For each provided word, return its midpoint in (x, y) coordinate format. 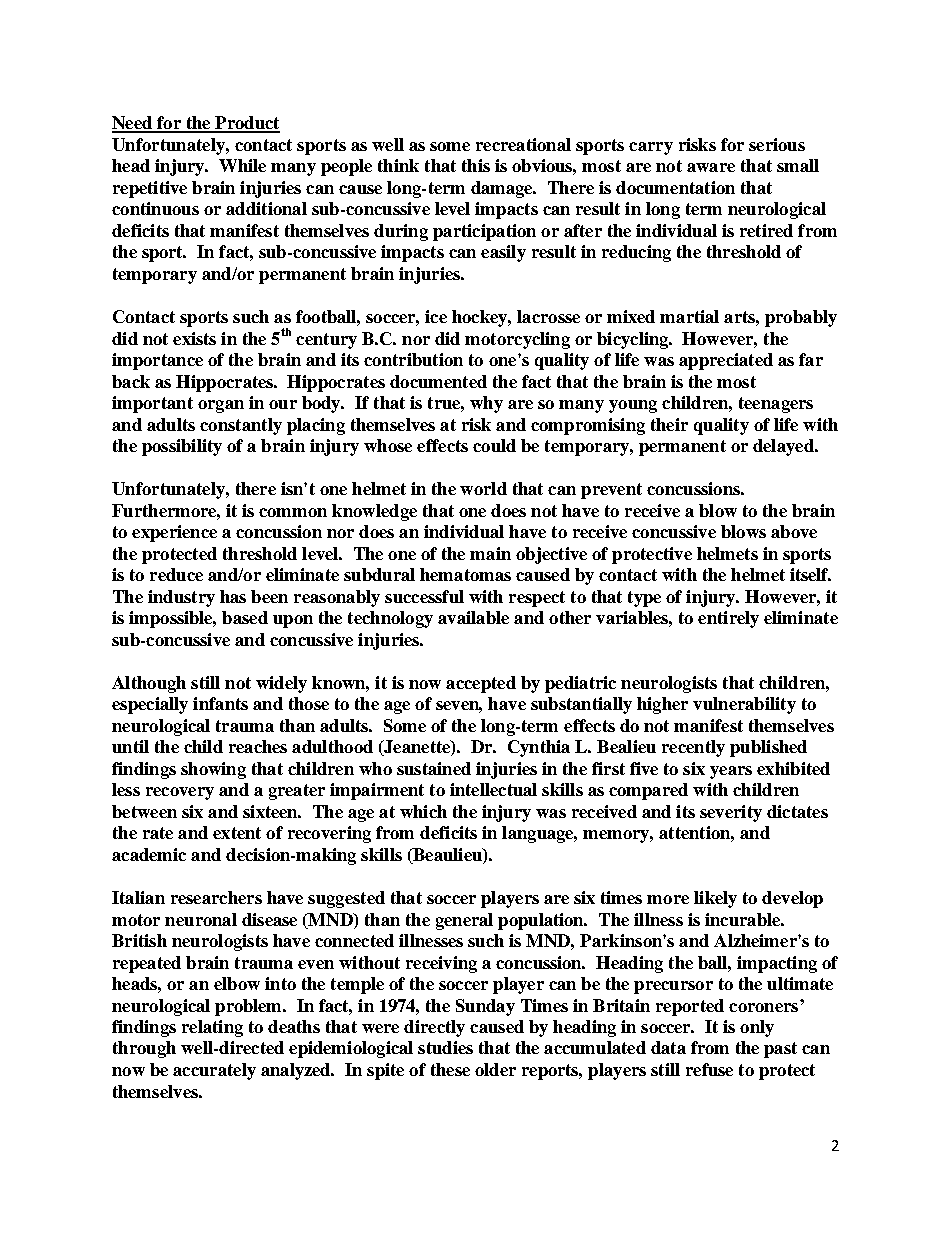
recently (693, 748)
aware (711, 167)
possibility (182, 447)
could (494, 445)
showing (213, 770)
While (242, 165)
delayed (784, 447)
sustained (434, 768)
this (476, 165)
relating (212, 1028)
